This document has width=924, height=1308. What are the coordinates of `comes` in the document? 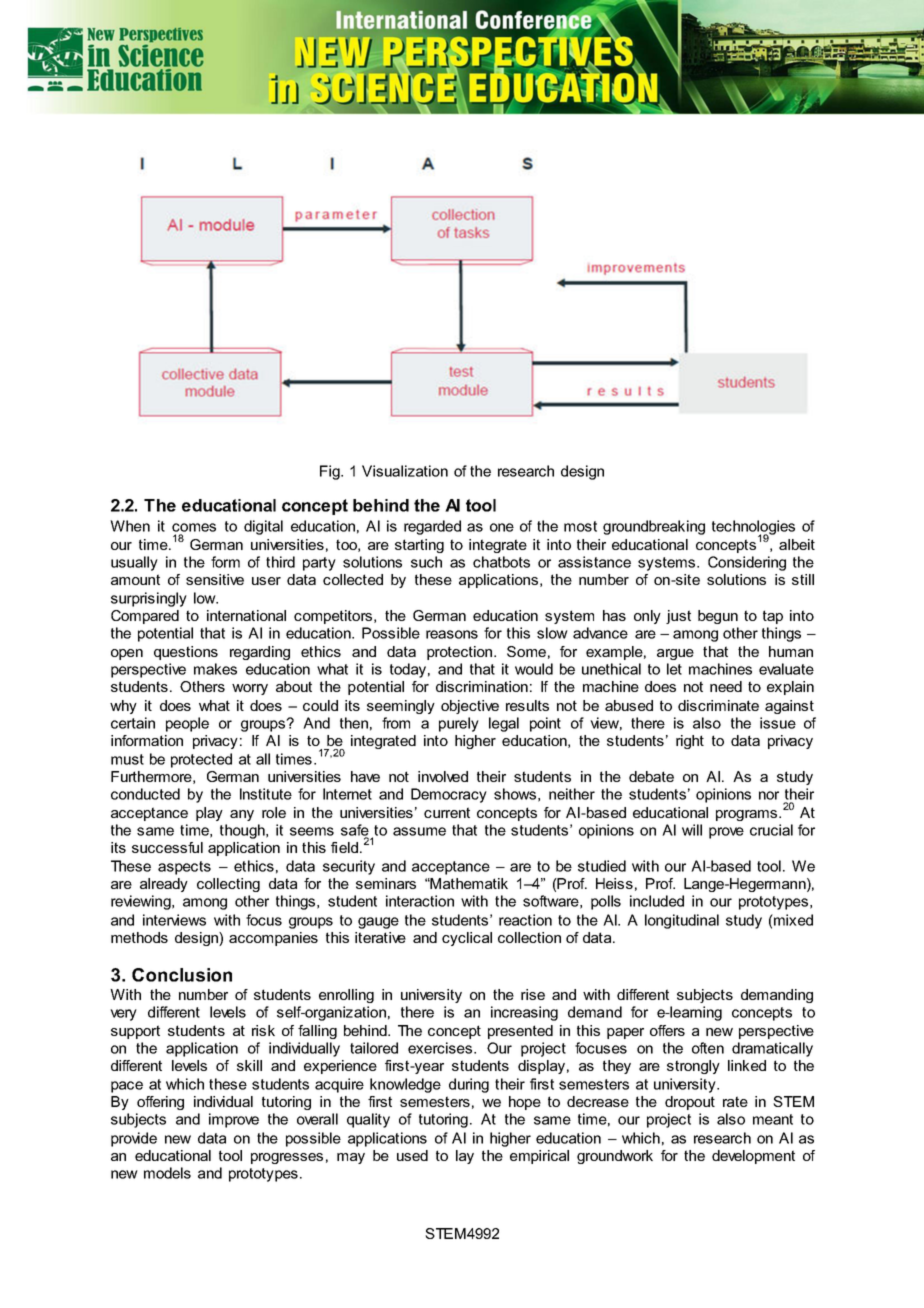 It's located at (194, 527).
